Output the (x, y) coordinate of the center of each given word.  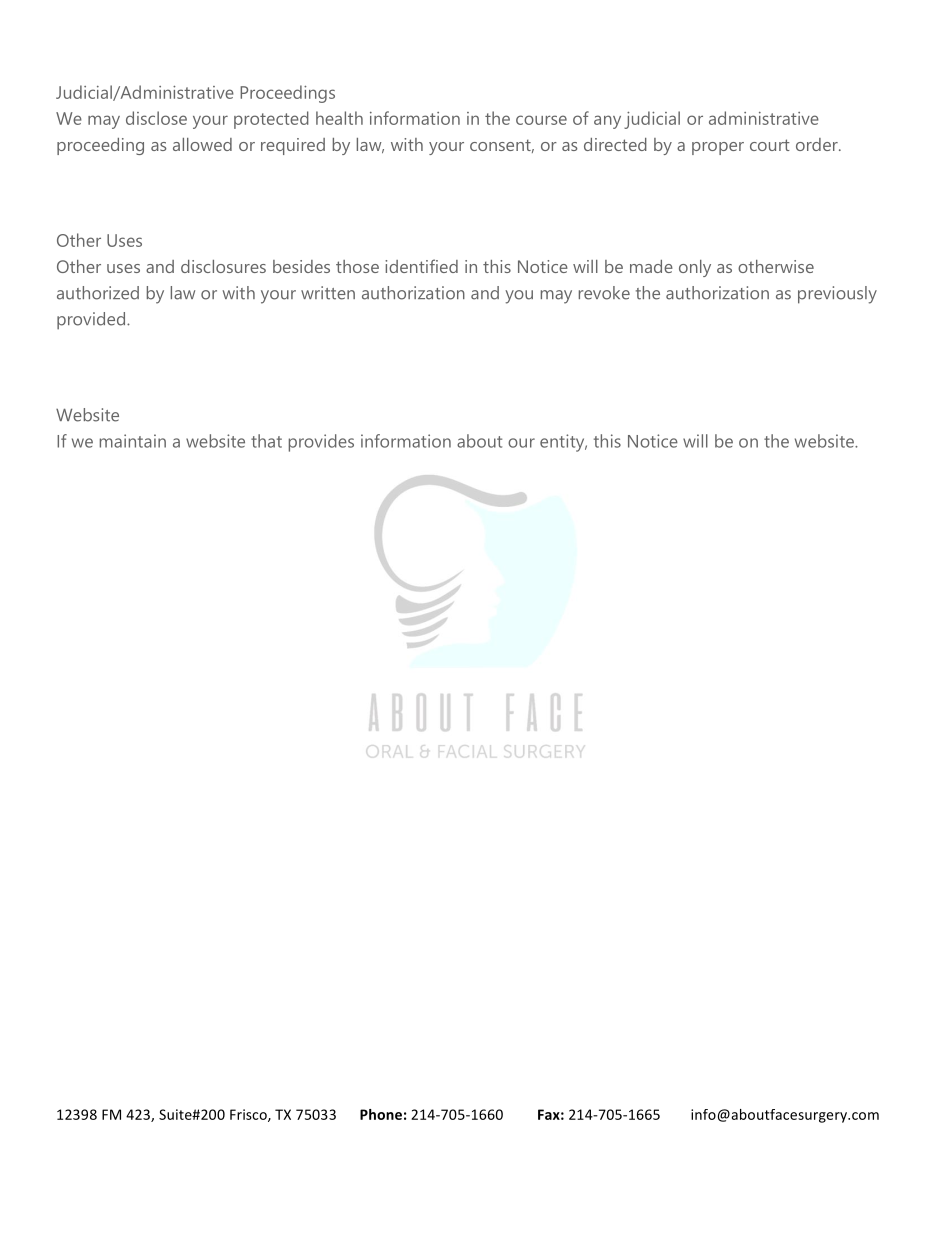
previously (837, 295)
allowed (202, 144)
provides (321, 443)
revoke (604, 293)
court (770, 145)
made (651, 266)
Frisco (249, 1115)
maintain (133, 441)
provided (92, 321)
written (328, 293)
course (541, 120)
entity (563, 443)
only (695, 268)
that (266, 441)
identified (421, 266)
